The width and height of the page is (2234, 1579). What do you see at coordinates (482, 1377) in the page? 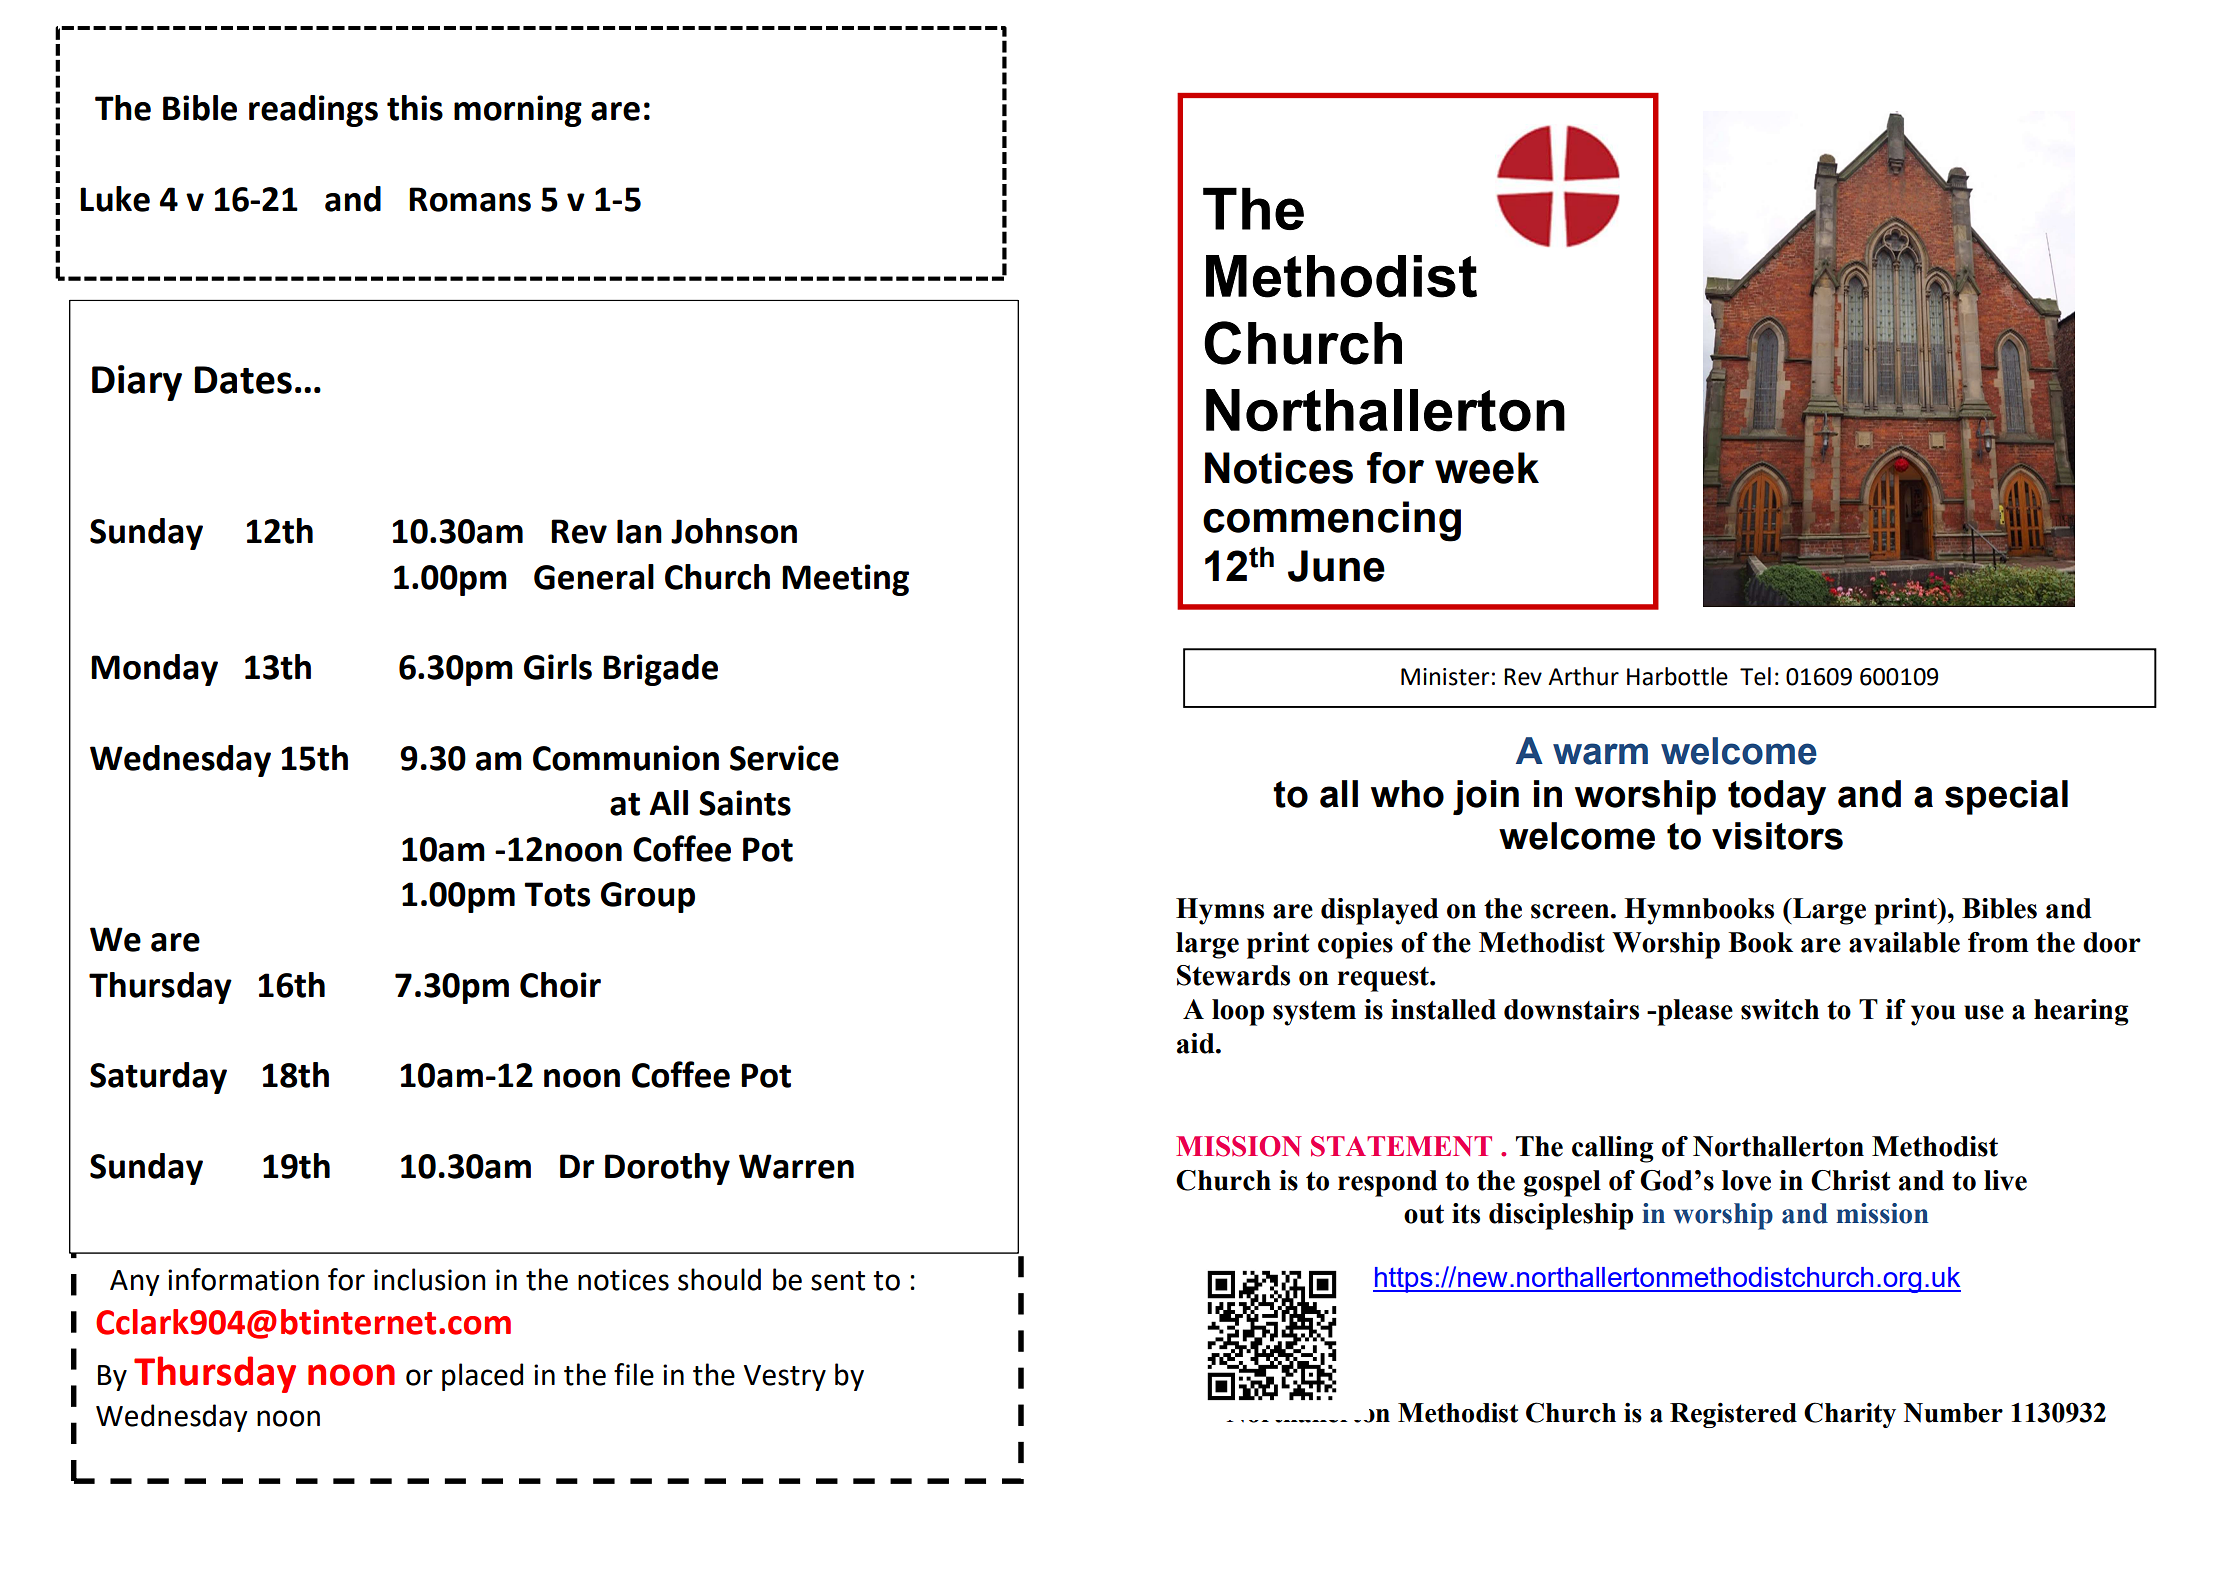
I see `placed` at bounding box center [482, 1377].
